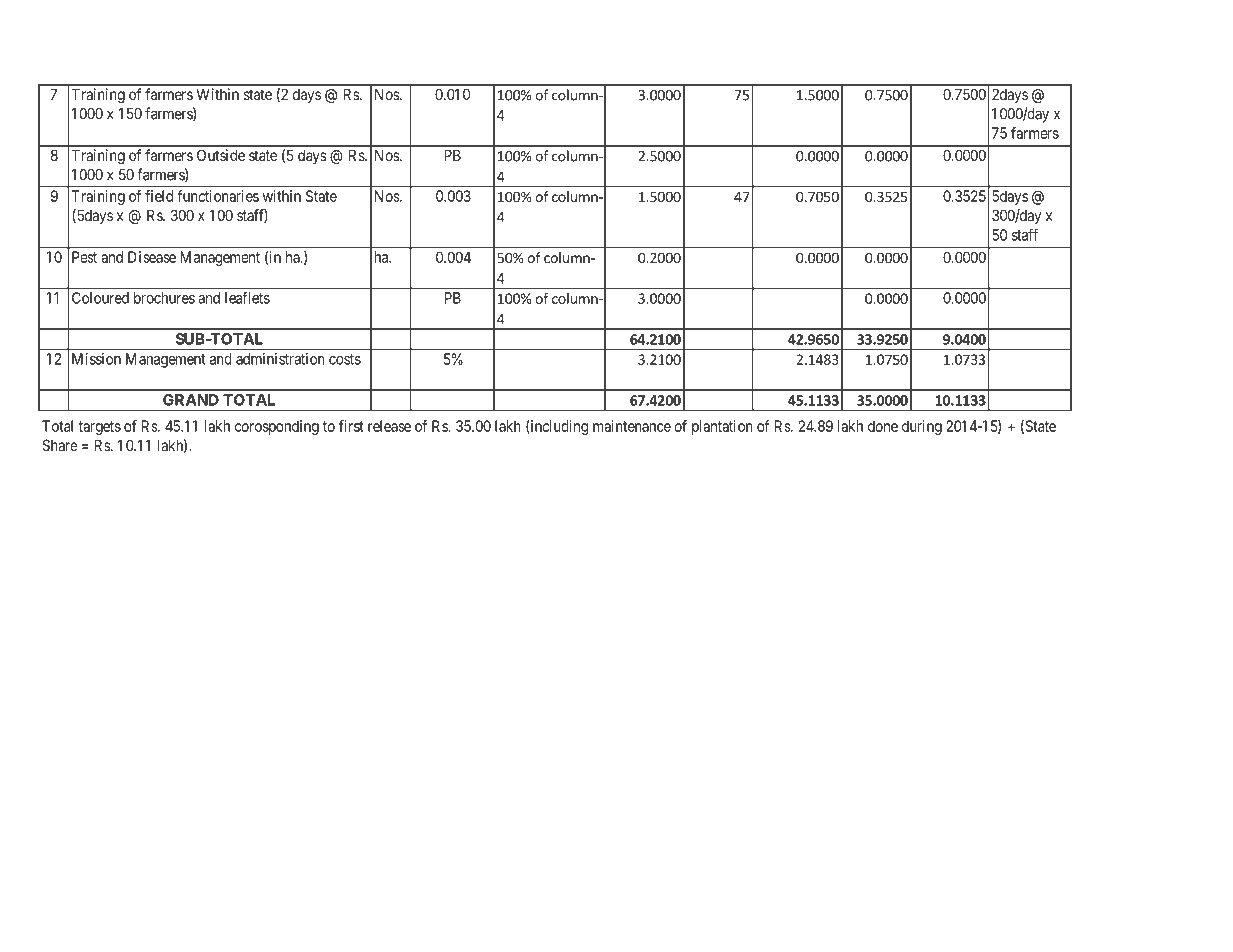 The image size is (1233, 952). I want to click on targets, so click(100, 428).
